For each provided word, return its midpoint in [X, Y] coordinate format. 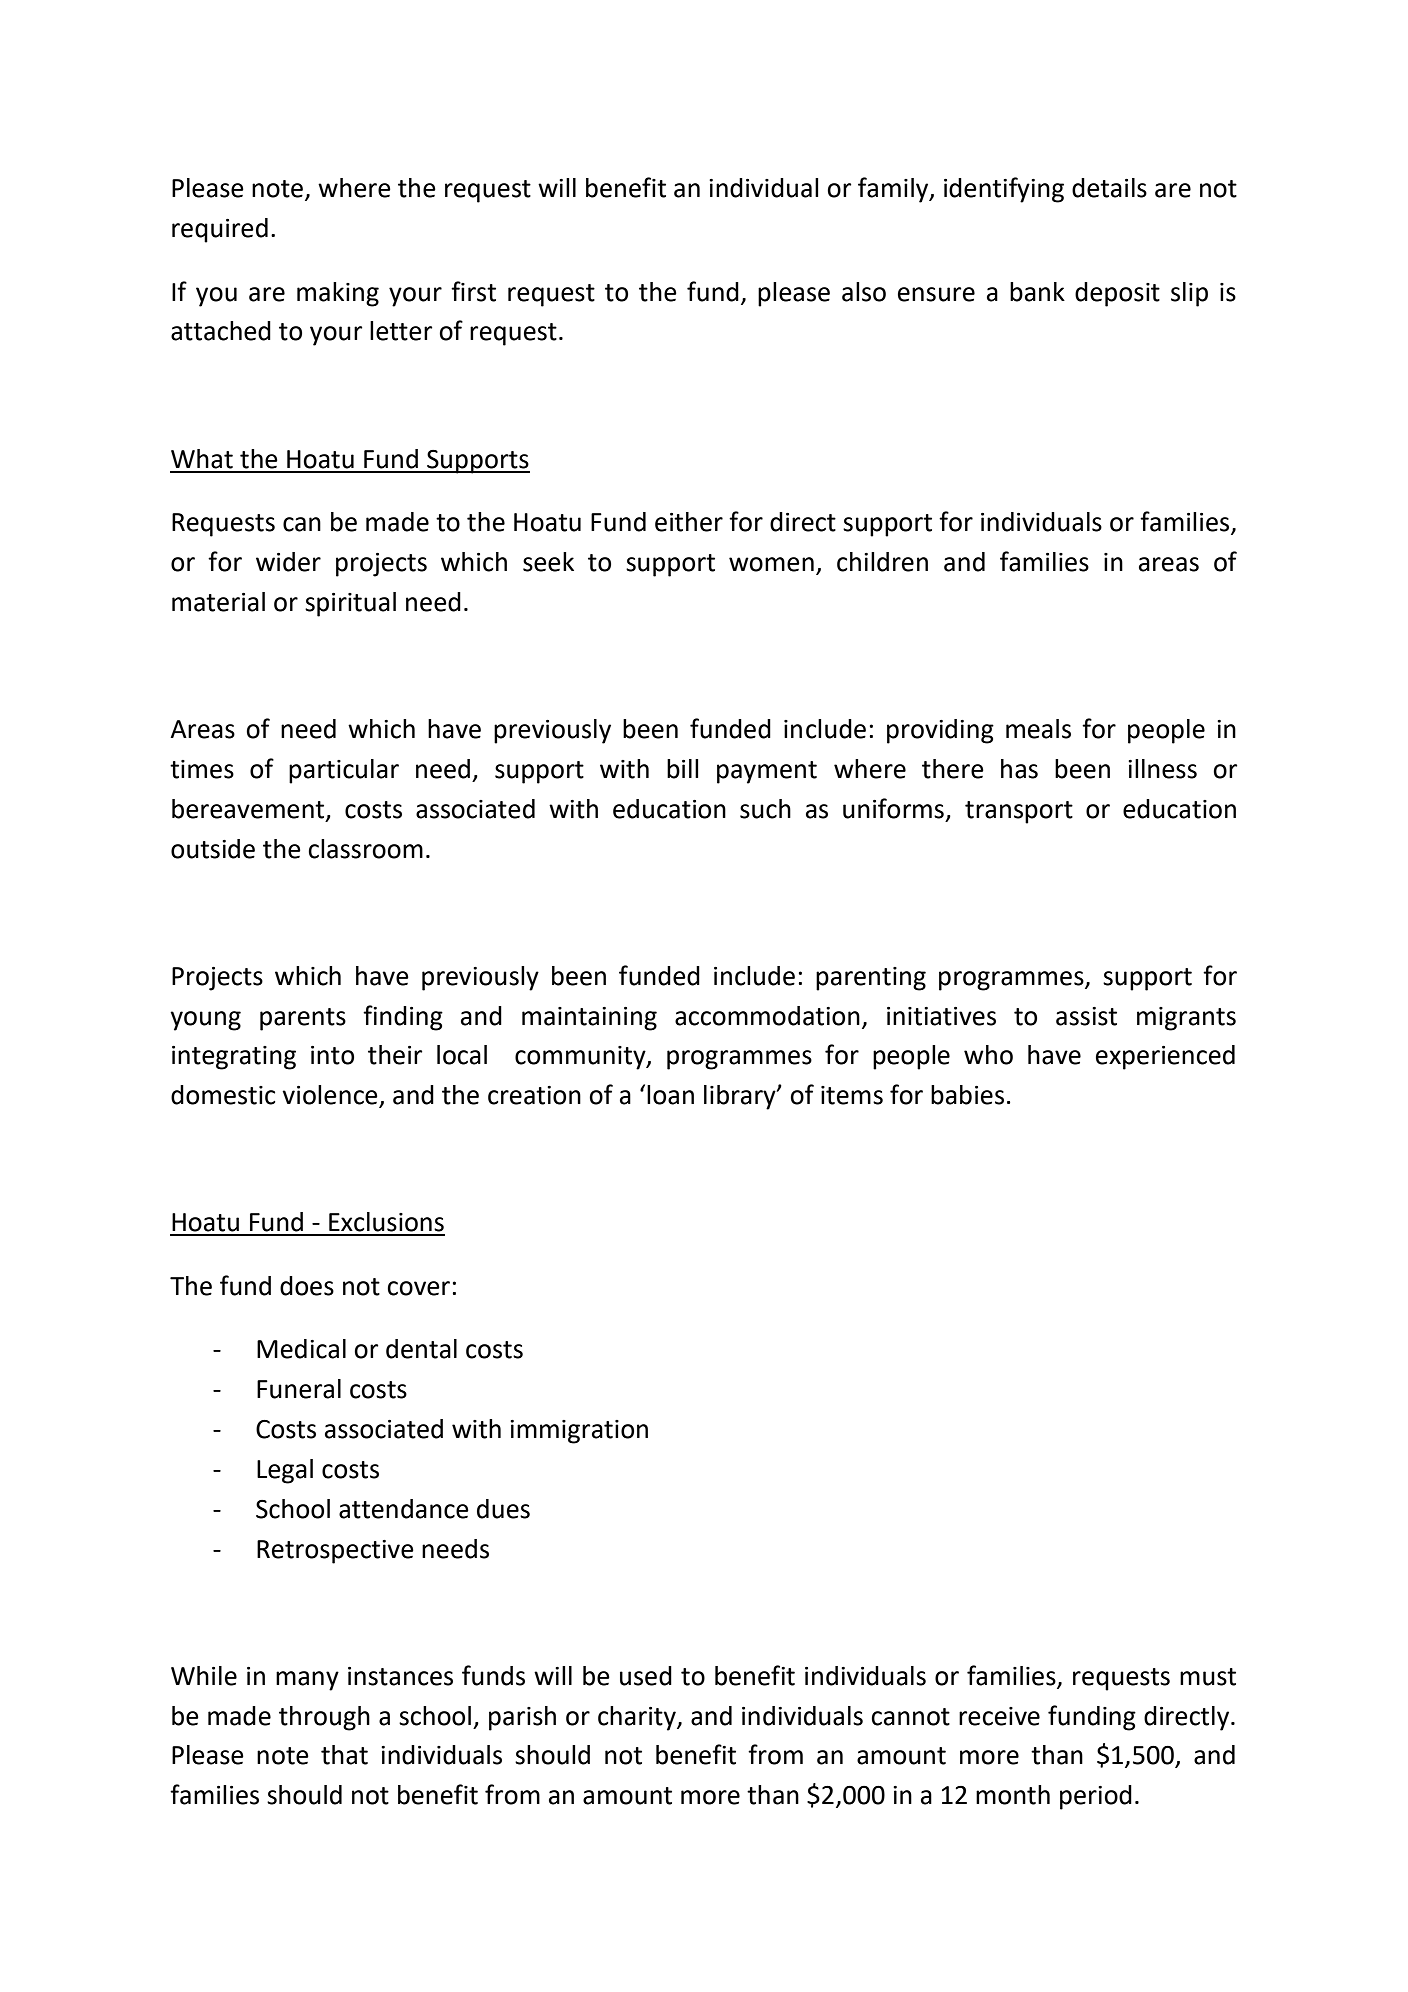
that [344, 1755]
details [1109, 188]
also [864, 292]
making [338, 294]
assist [1086, 1016]
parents [303, 1019]
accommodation [767, 1016]
